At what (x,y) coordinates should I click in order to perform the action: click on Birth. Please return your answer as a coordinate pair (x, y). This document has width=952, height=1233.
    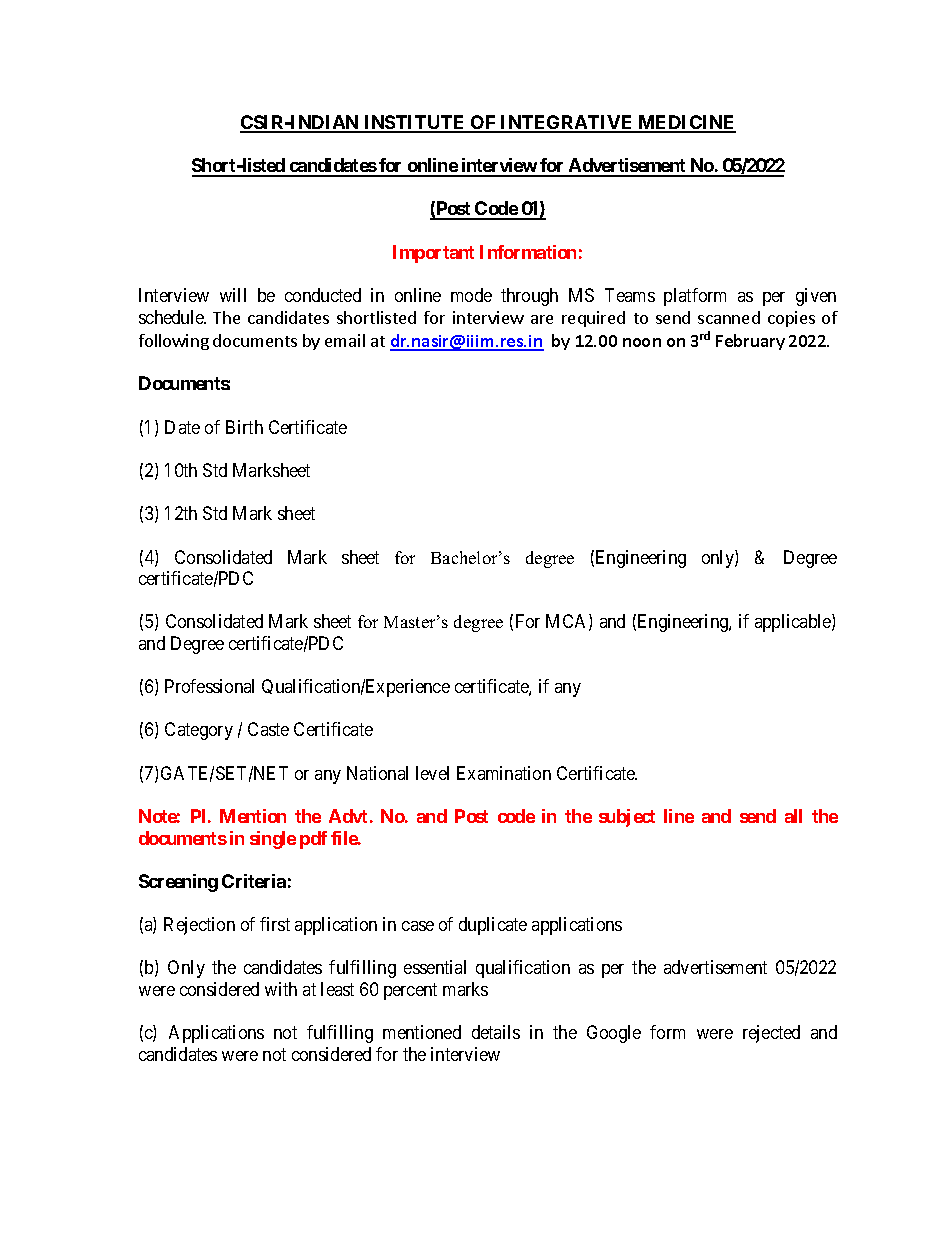
    Looking at the image, I should click on (244, 427).
